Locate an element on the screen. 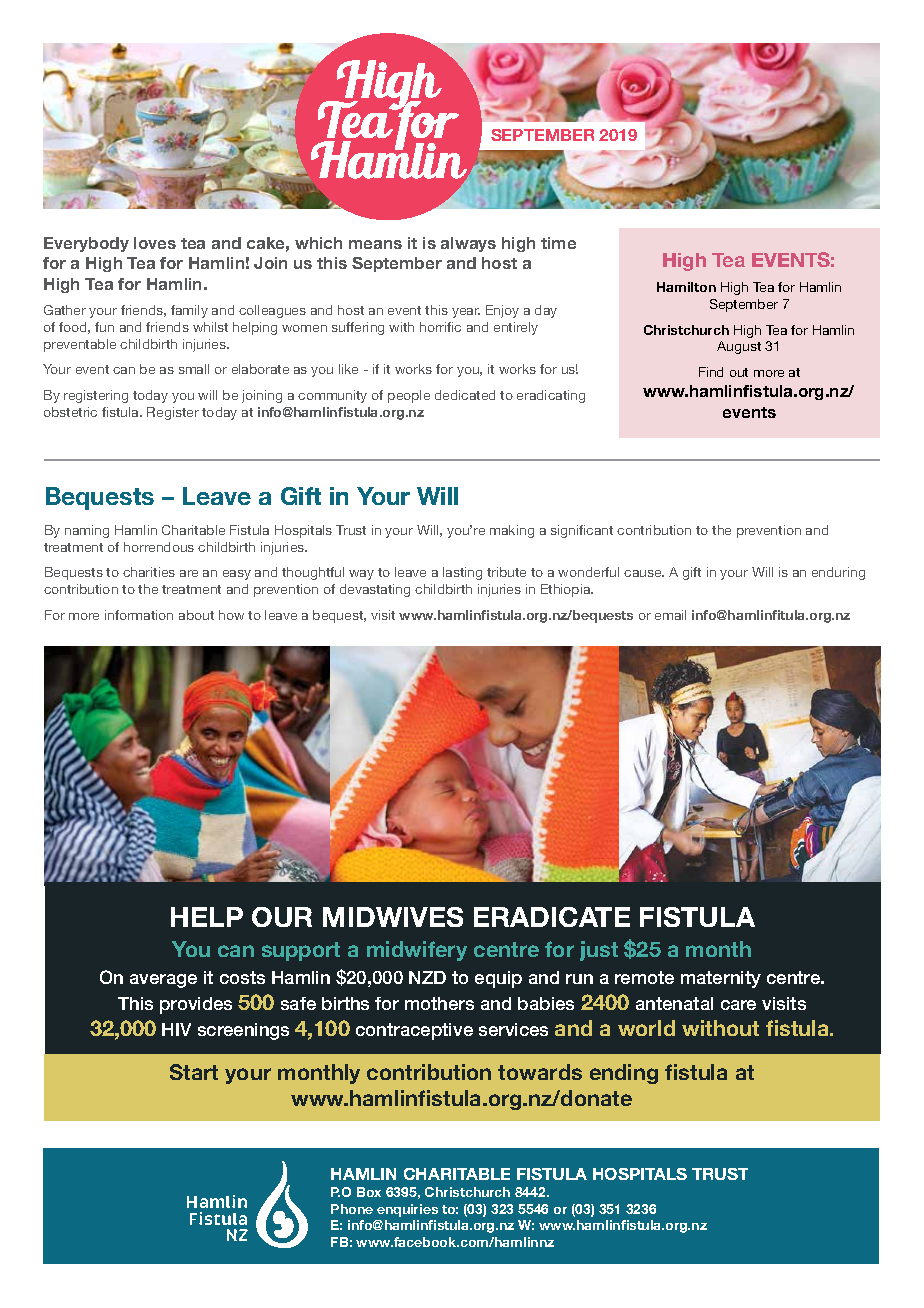  Start is located at coordinates (194, 1072).
